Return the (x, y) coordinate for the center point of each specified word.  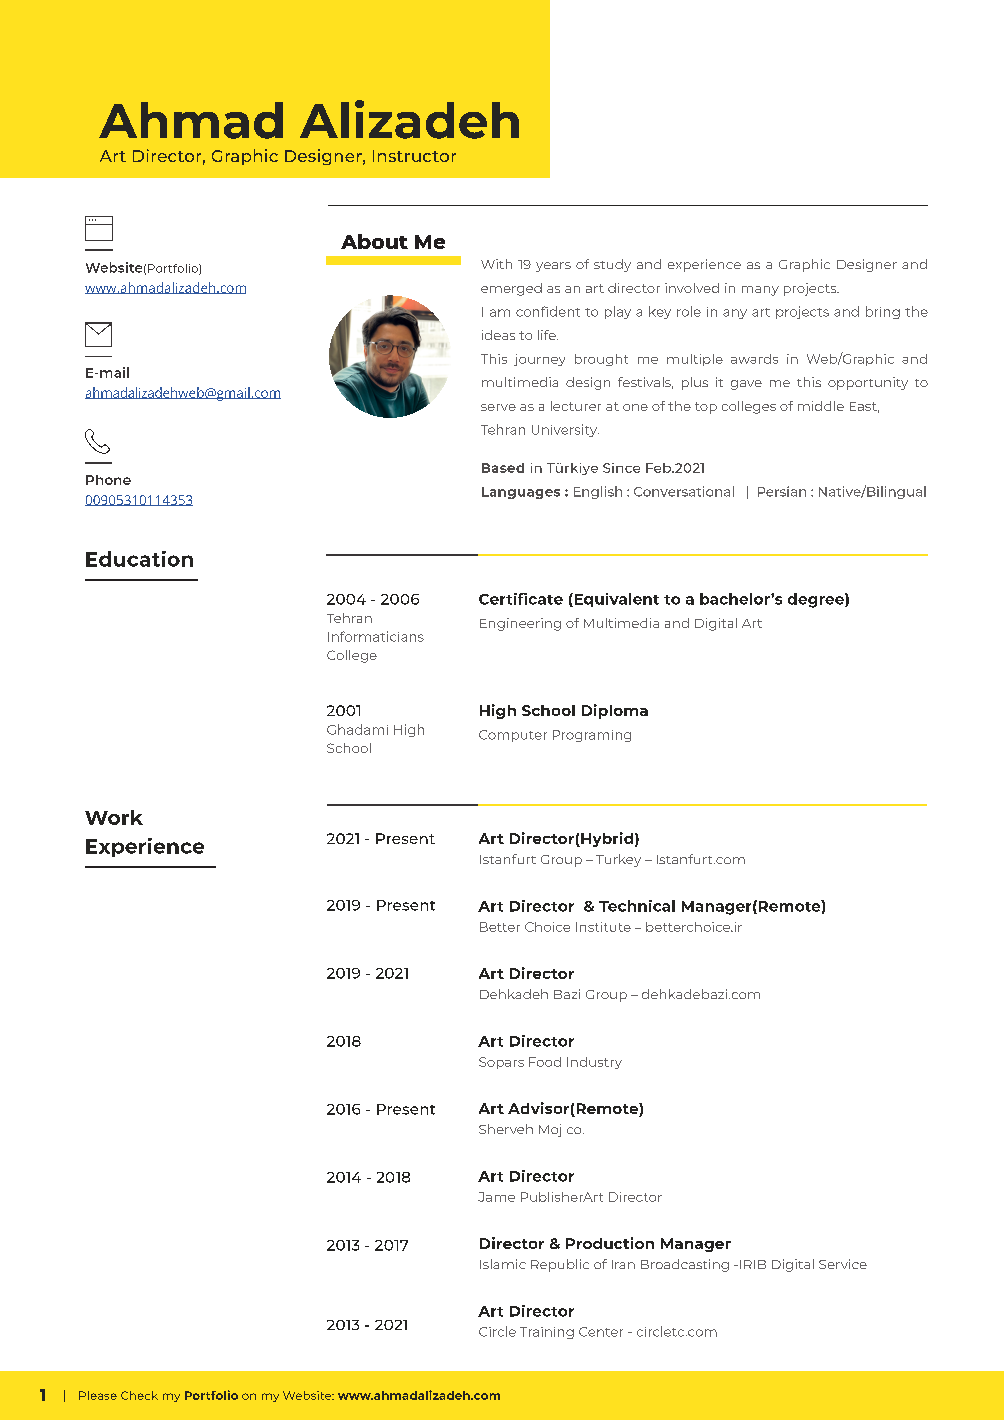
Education (139, 559)
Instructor (414, 156)
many (760, 291)
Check (139, 1395)
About (374, 241)
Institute (603, 927)
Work (114, 817)
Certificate (521, 599)
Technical (637, 906)
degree (817, 600)
